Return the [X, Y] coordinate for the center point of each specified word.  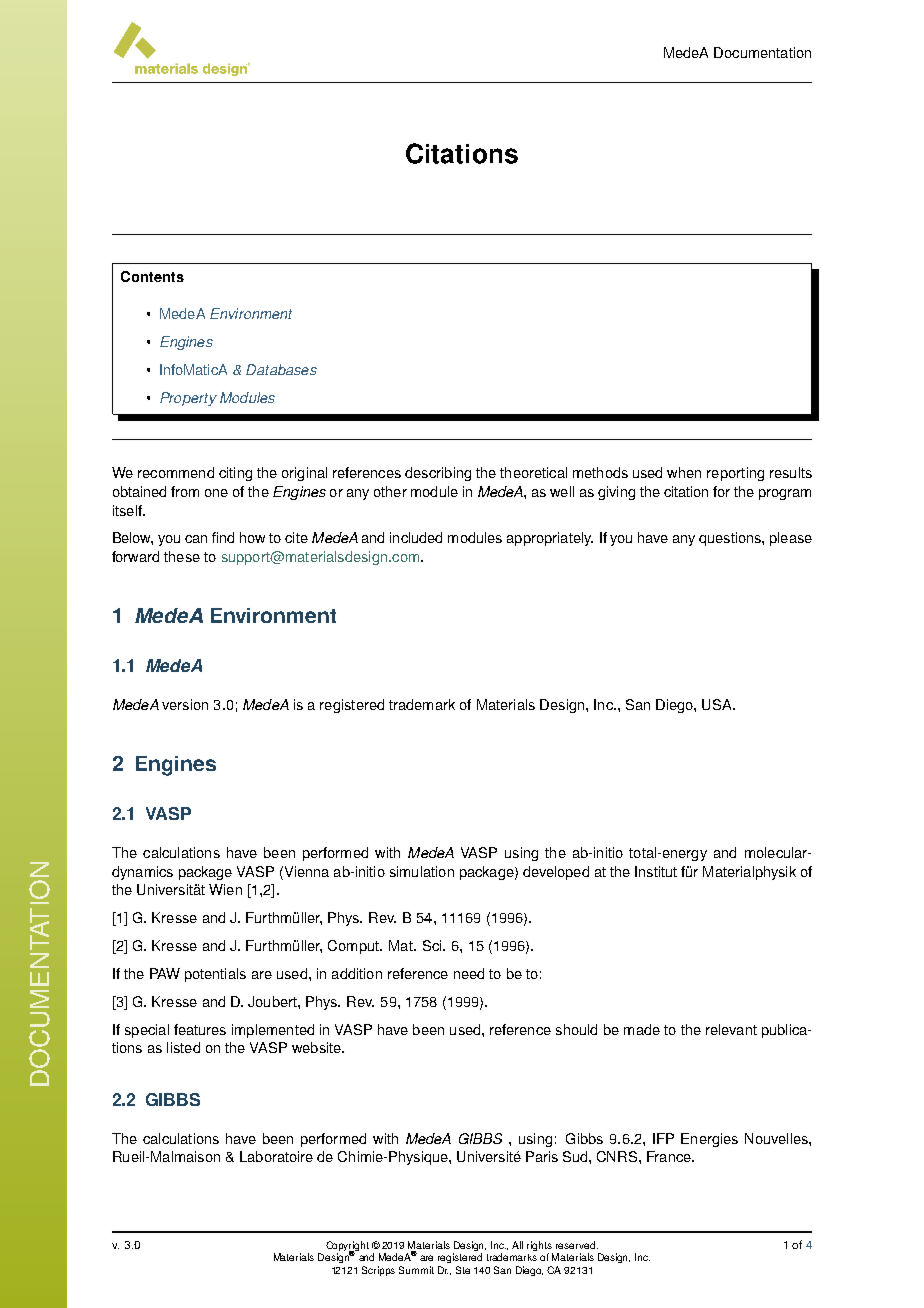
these [182, 556]
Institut [656, 871]
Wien [225, 889]
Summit [416, 1270]
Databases [281, 369]
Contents [152, 276]
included [416, 537]
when [684, 472]
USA [718, 704]
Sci [433, 945]
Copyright [347, 1247]
